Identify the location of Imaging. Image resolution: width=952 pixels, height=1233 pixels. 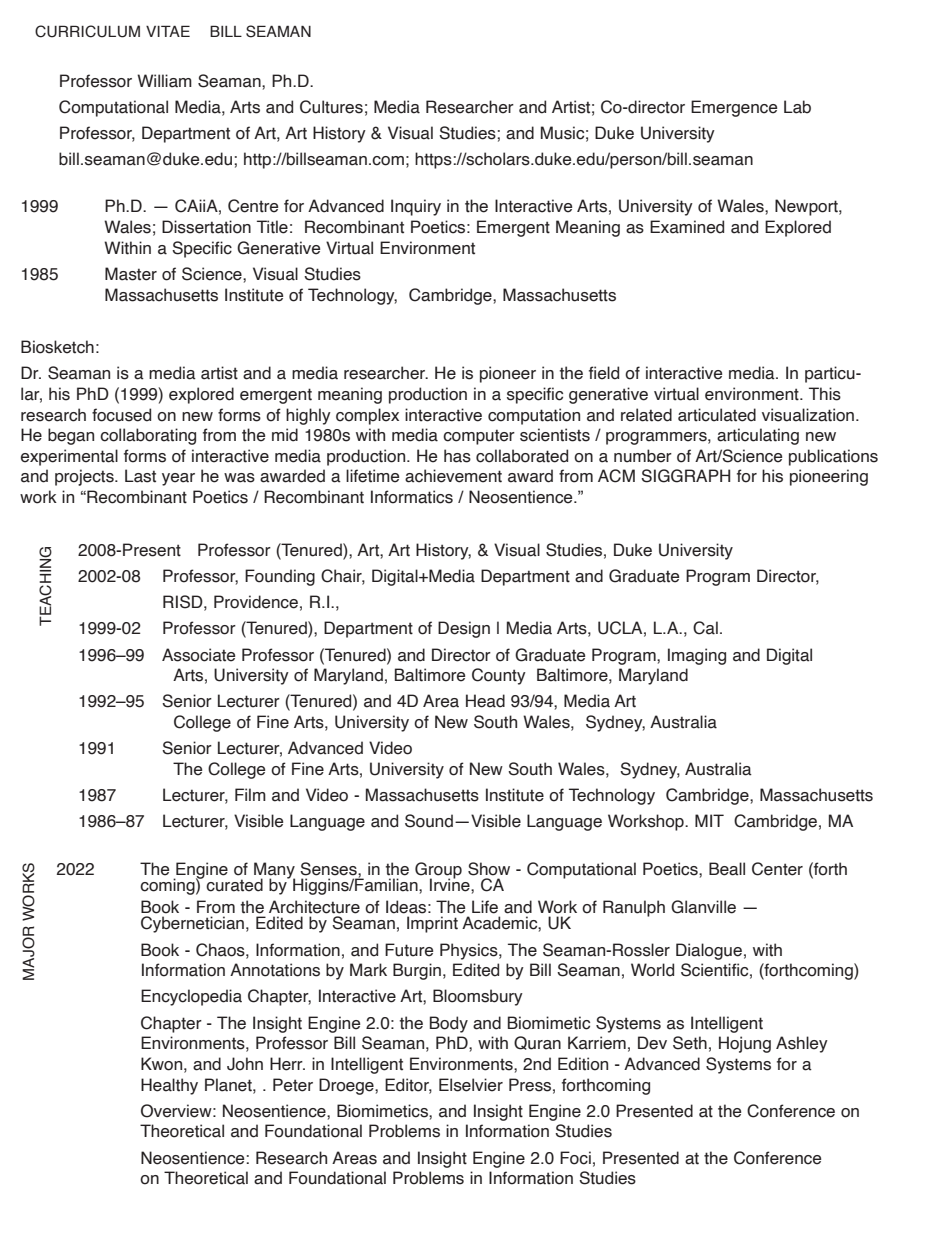
(697, 656).
